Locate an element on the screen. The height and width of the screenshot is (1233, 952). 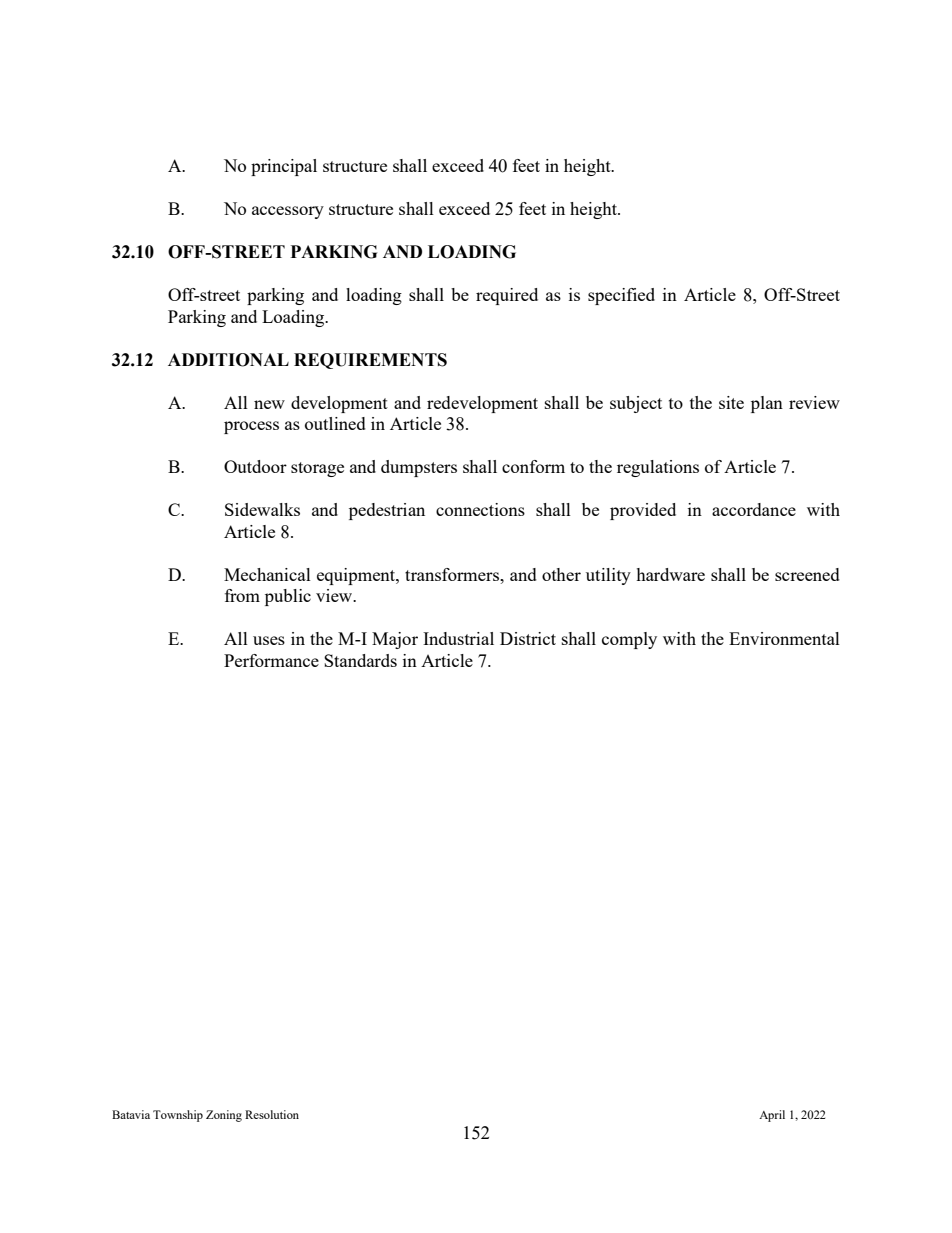
uses is located at coordinates (269, 640).
